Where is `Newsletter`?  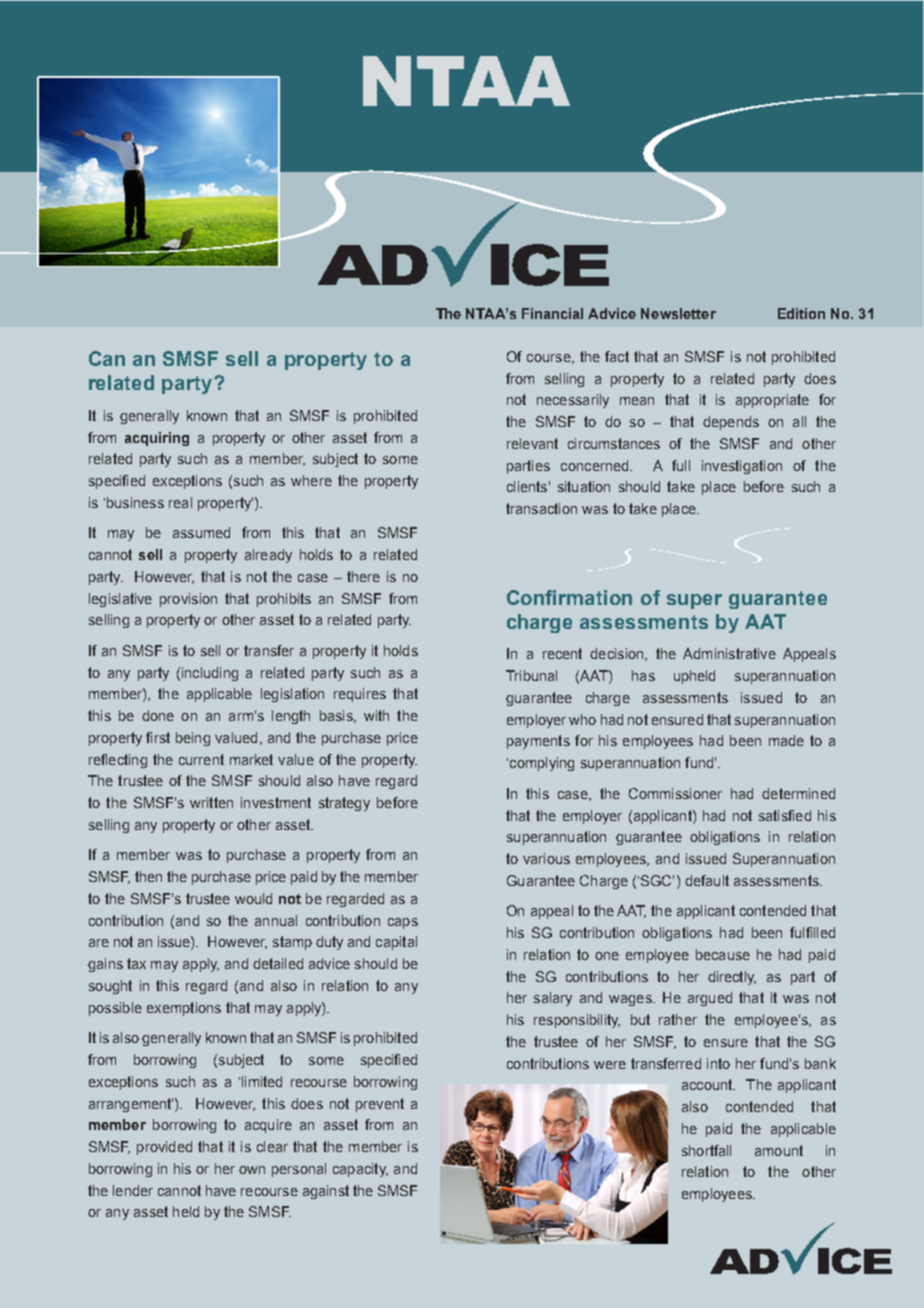 Newsletter is located at coordinates (678, 313).
